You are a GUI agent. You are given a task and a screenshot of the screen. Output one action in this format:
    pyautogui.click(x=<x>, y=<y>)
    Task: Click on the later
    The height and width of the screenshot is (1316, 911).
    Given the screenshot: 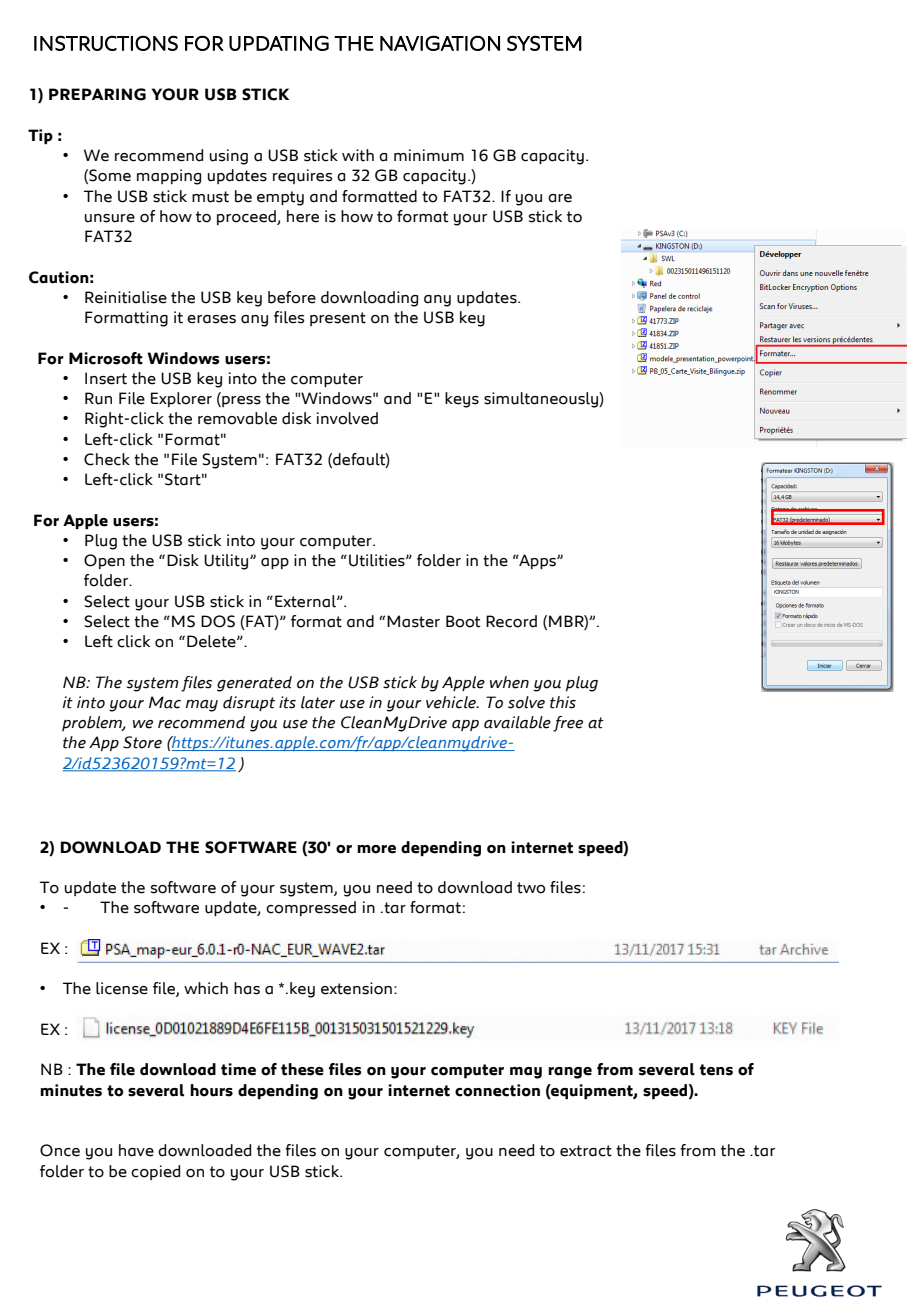 What is the action you would take?
    pyautogui.click(x=318, y=702)
